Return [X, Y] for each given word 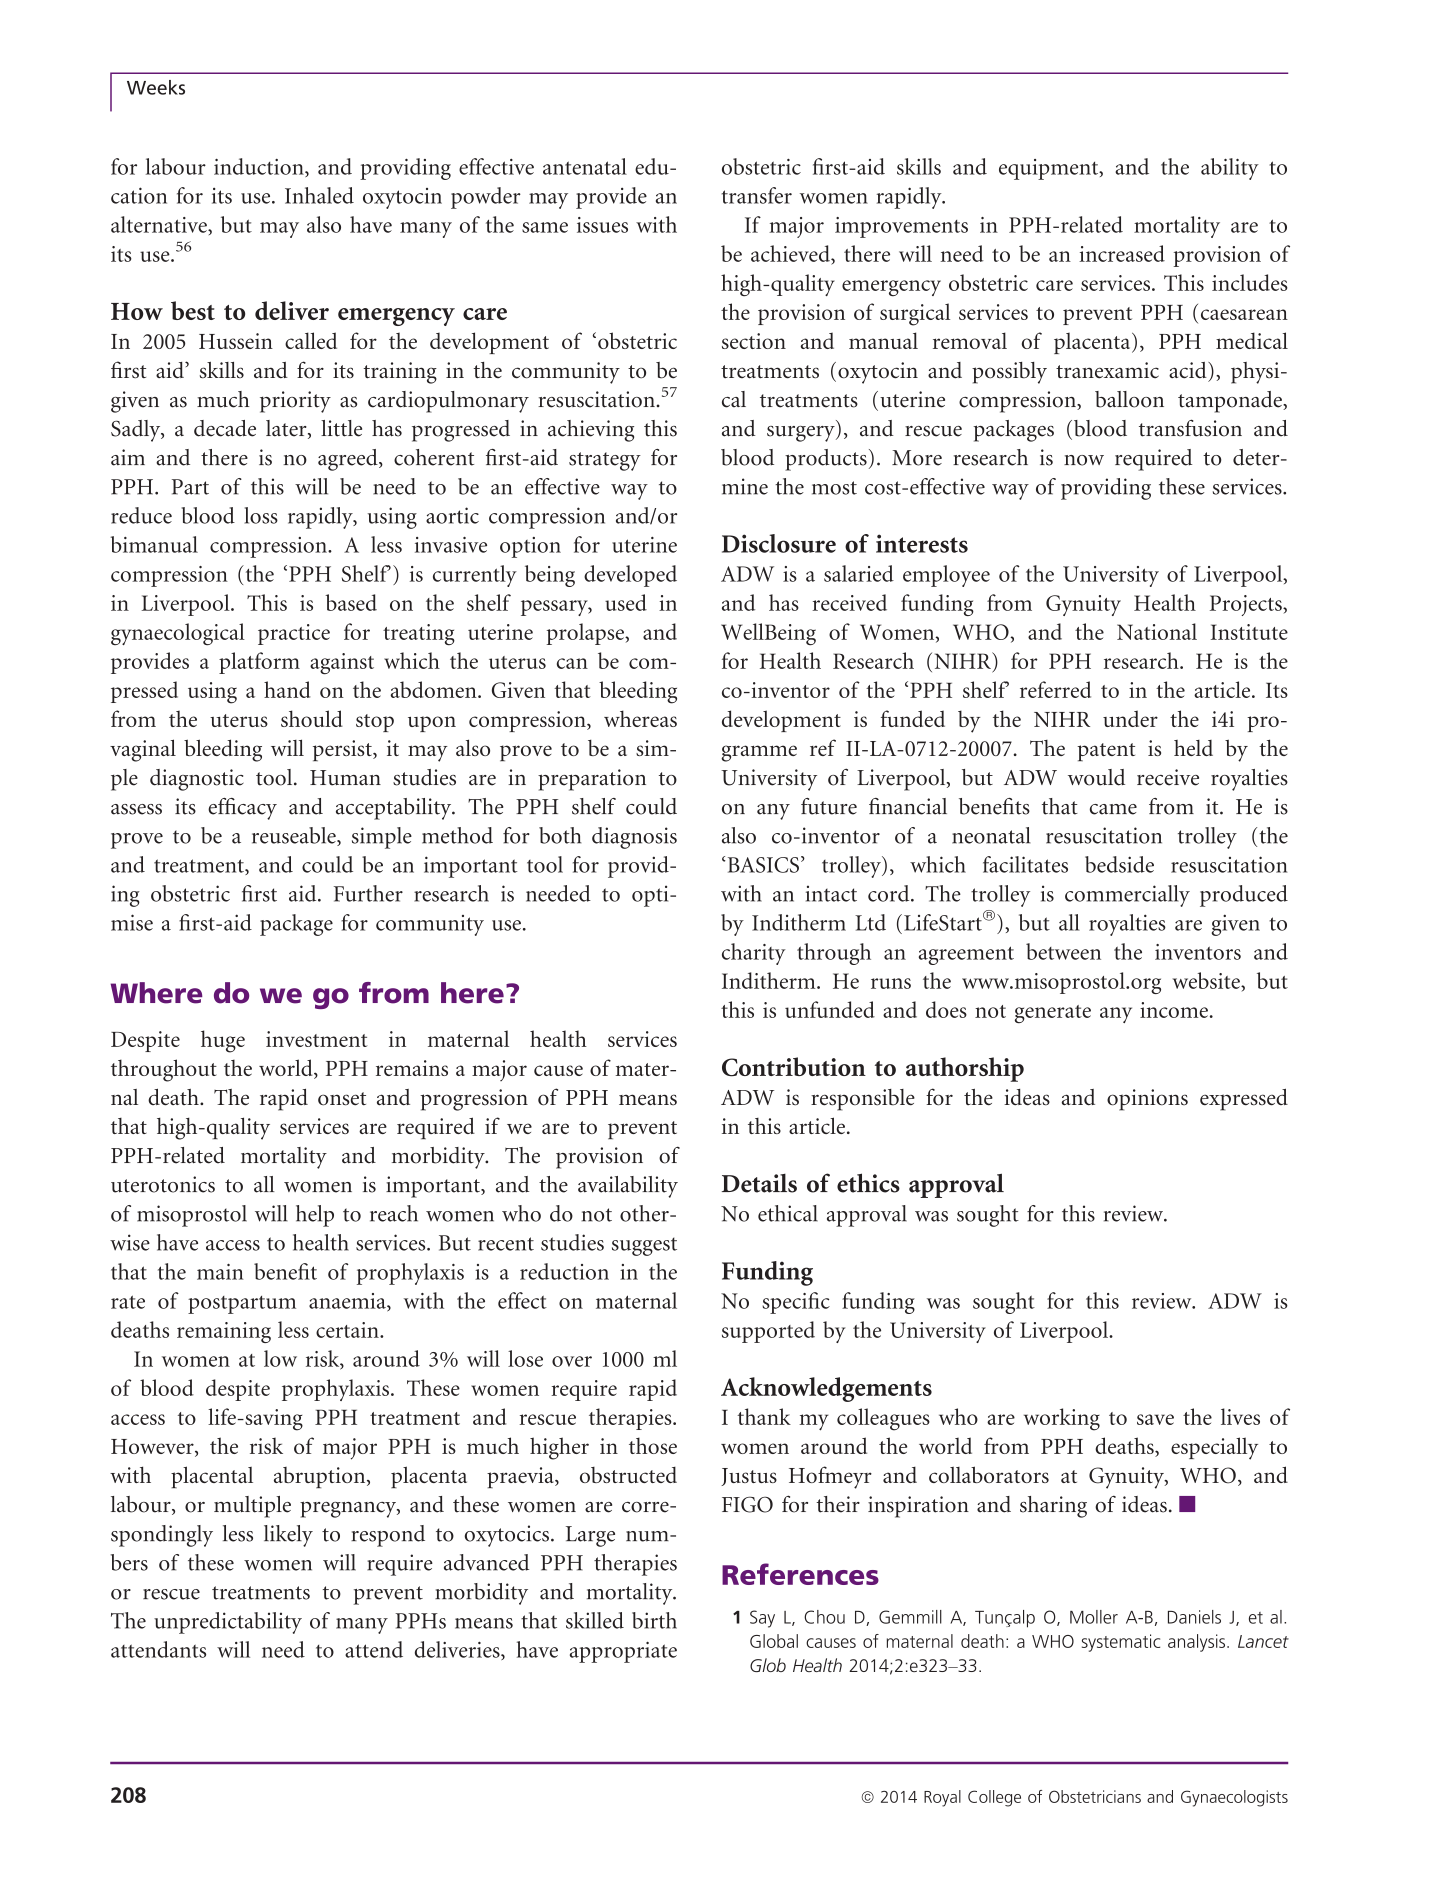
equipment [1050, 169]
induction [260, 167]
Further [368, 893]
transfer [757, 195]
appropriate [623, 1652]
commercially [1127, 896]
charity [754, 954]
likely [288, 1536]
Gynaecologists [1234, 1798]
